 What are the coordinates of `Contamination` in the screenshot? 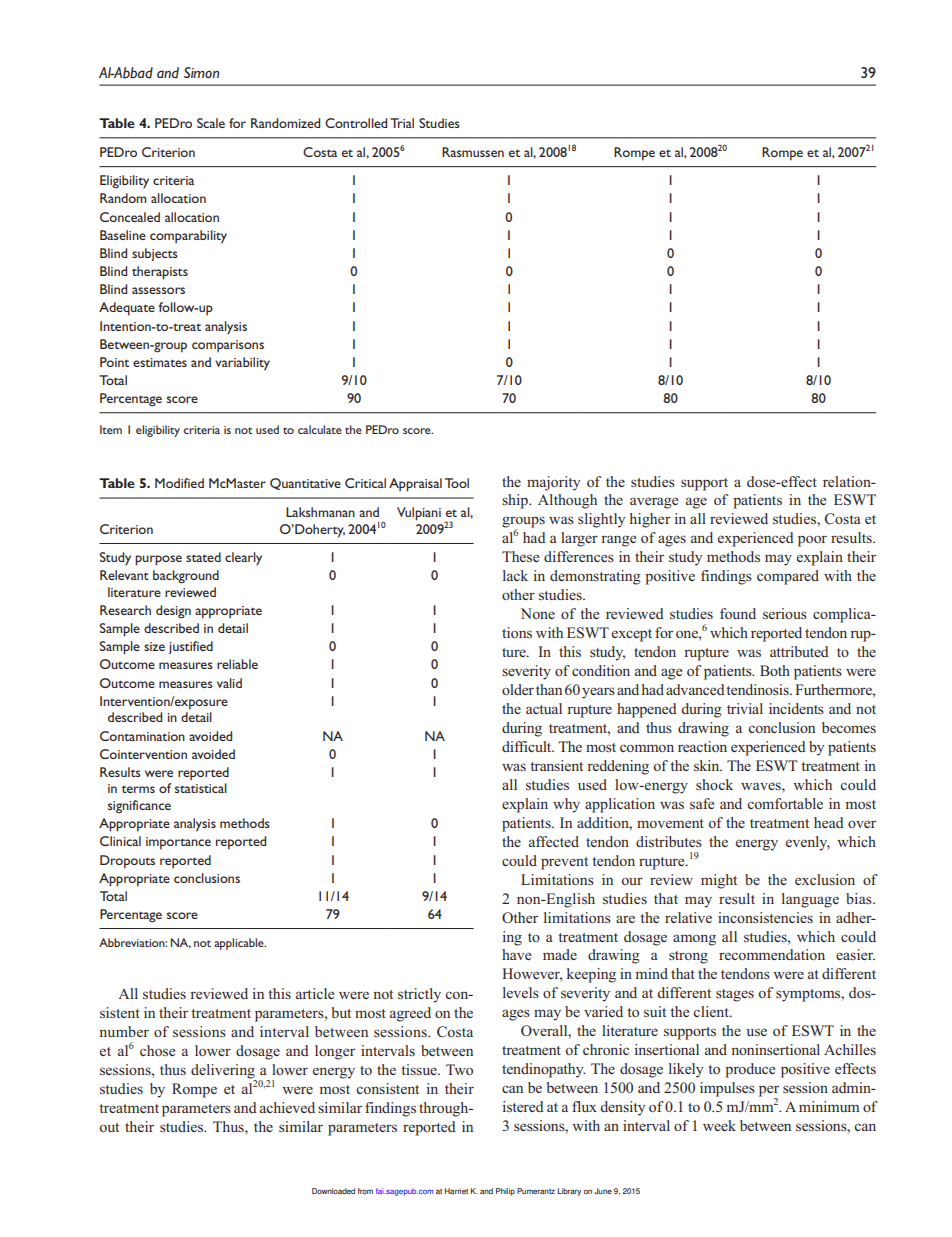 It's located at (142, 736).
